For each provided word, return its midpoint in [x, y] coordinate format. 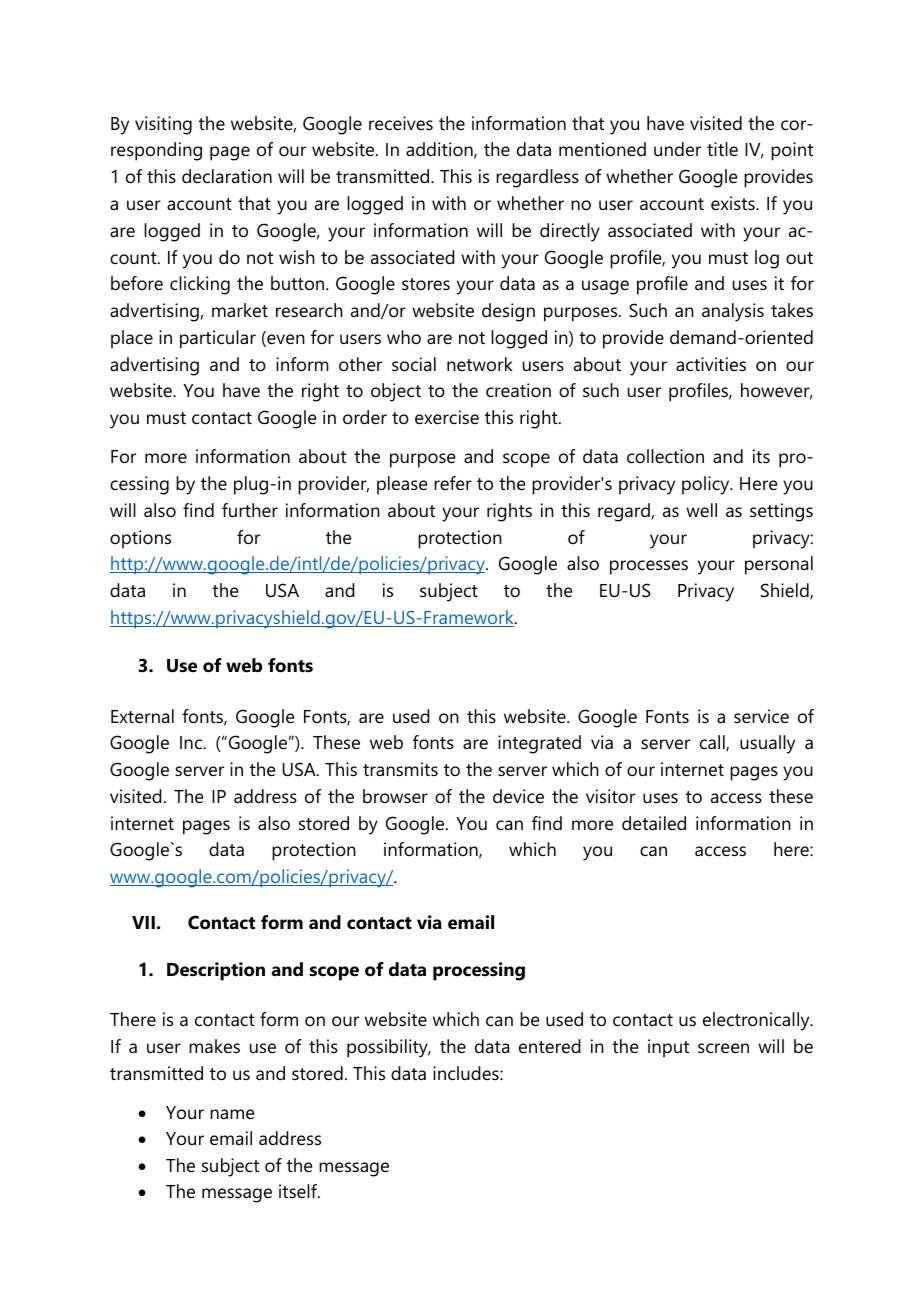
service [761, 716]
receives [401, 123]
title [722, 149]
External [142, 716]
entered [550, 1046]
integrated [539, 744]
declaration [227, 176]
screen [723, 1048]
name [232, 1114]
